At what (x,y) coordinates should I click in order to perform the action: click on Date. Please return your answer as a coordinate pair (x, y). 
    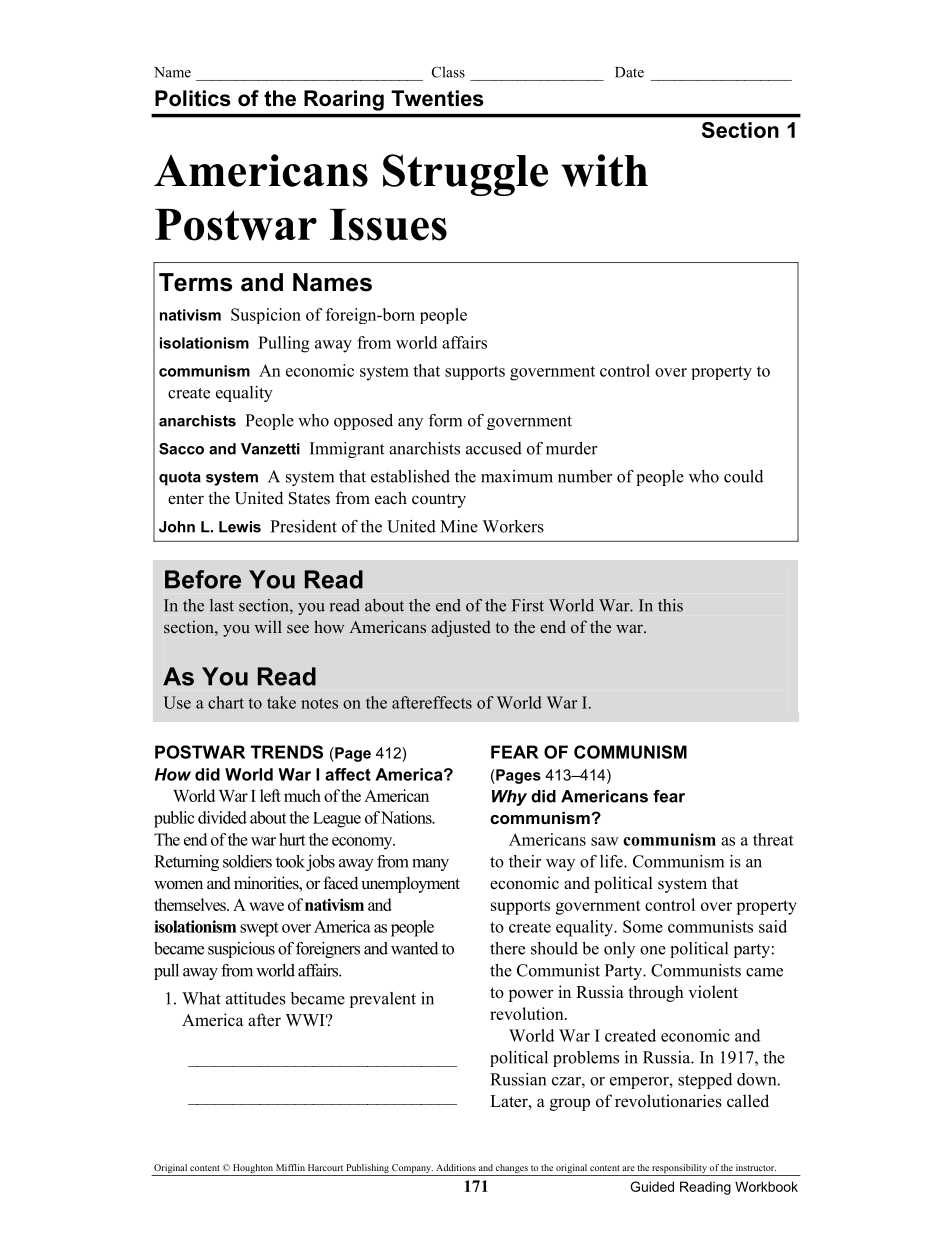
    Looking at the image, I should click on (629, 72).
